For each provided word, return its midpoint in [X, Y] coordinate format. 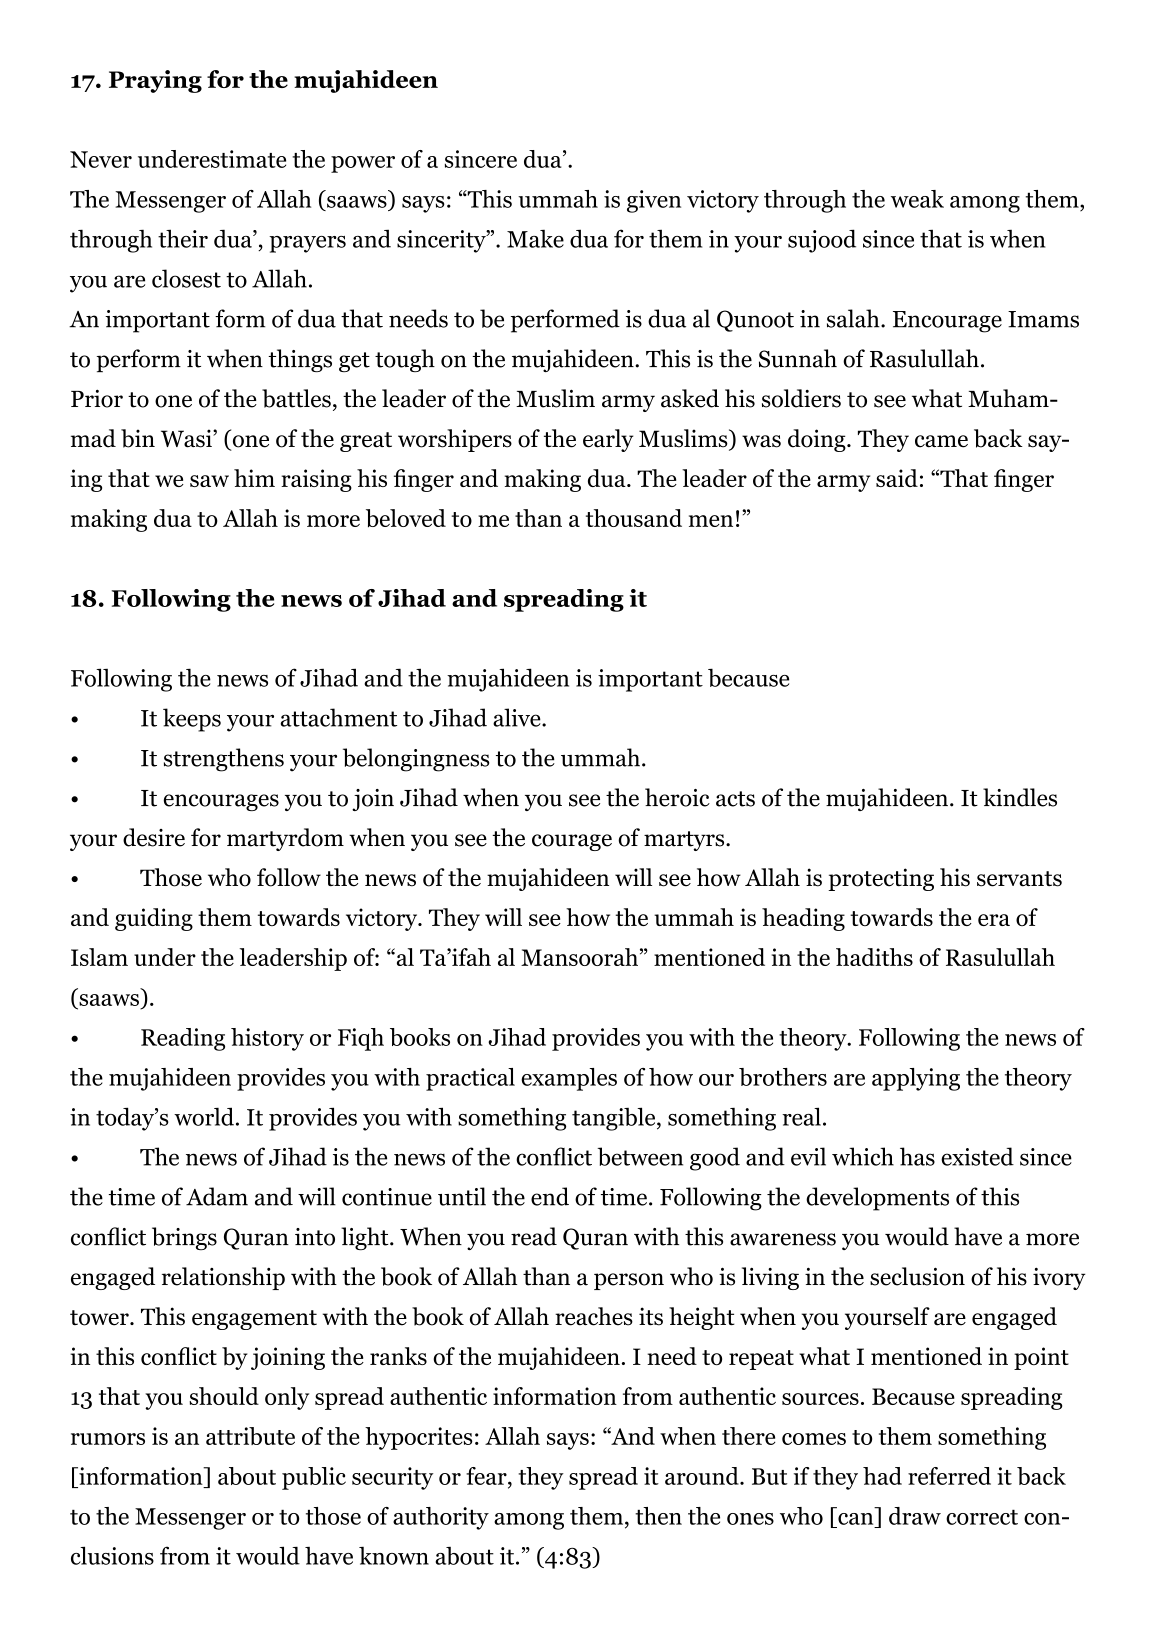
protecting [881, 879]
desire [154, 837]
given [654, 201]
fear [487, 1476]
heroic [677, 797]
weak [917, 199]
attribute [250, 1436]
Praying [155, 81]
